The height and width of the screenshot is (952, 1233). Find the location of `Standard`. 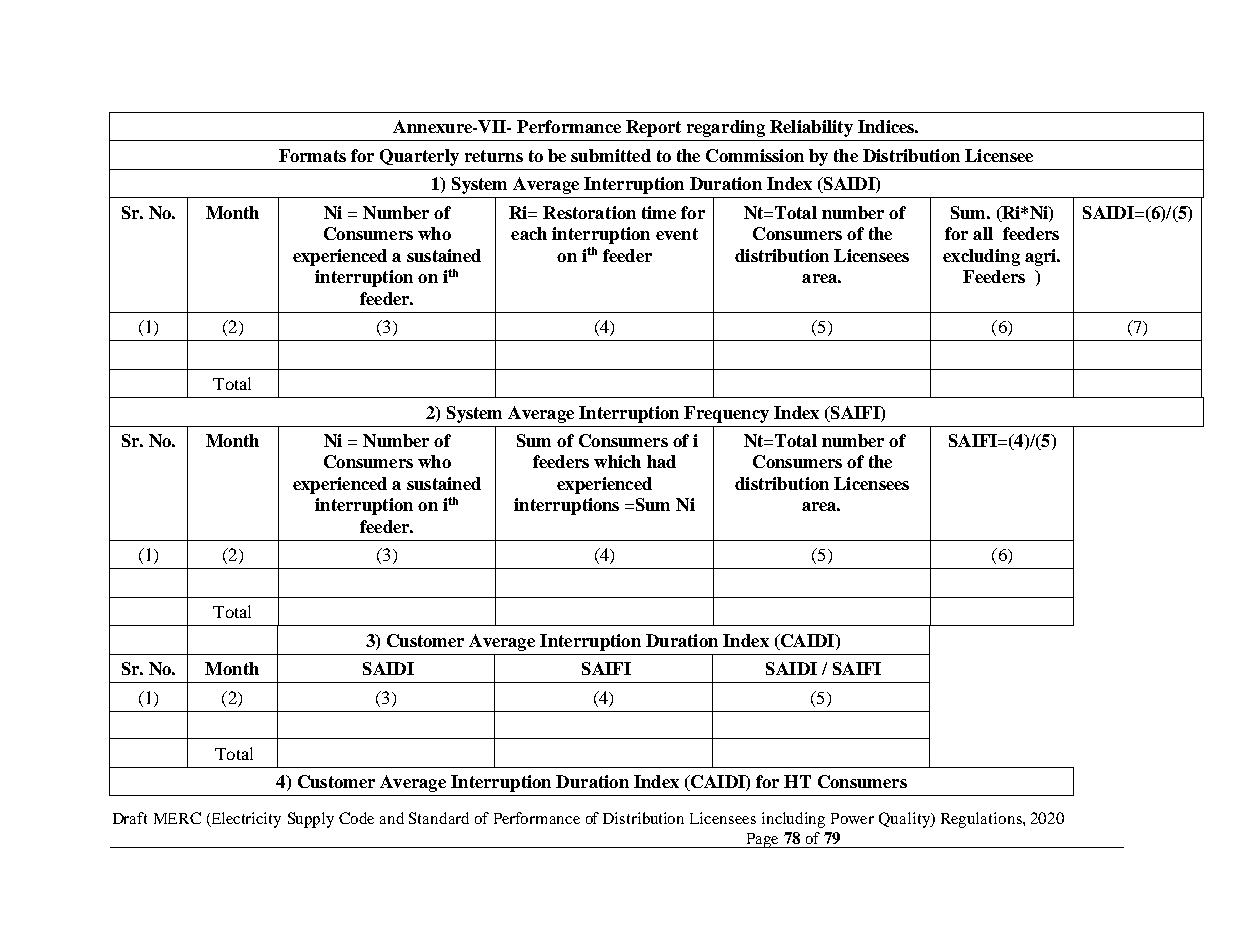

Standard is located at coordinates (439, 818).
